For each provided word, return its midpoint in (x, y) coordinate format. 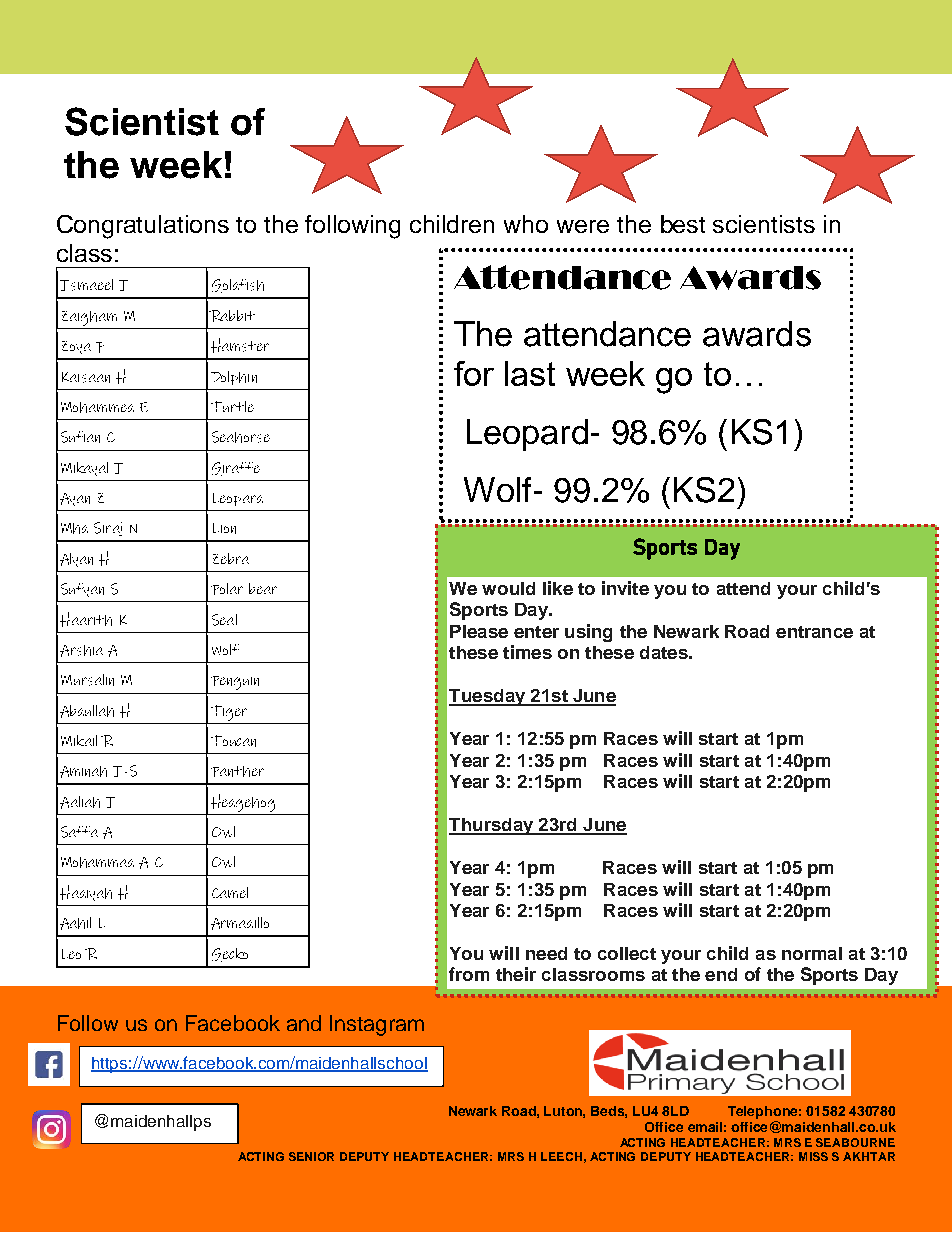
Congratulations (143, 227)
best (683, 224)
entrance (814, 632)
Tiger (229, 713)
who (526, 224)
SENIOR (311, 1156)
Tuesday (488, 697)
